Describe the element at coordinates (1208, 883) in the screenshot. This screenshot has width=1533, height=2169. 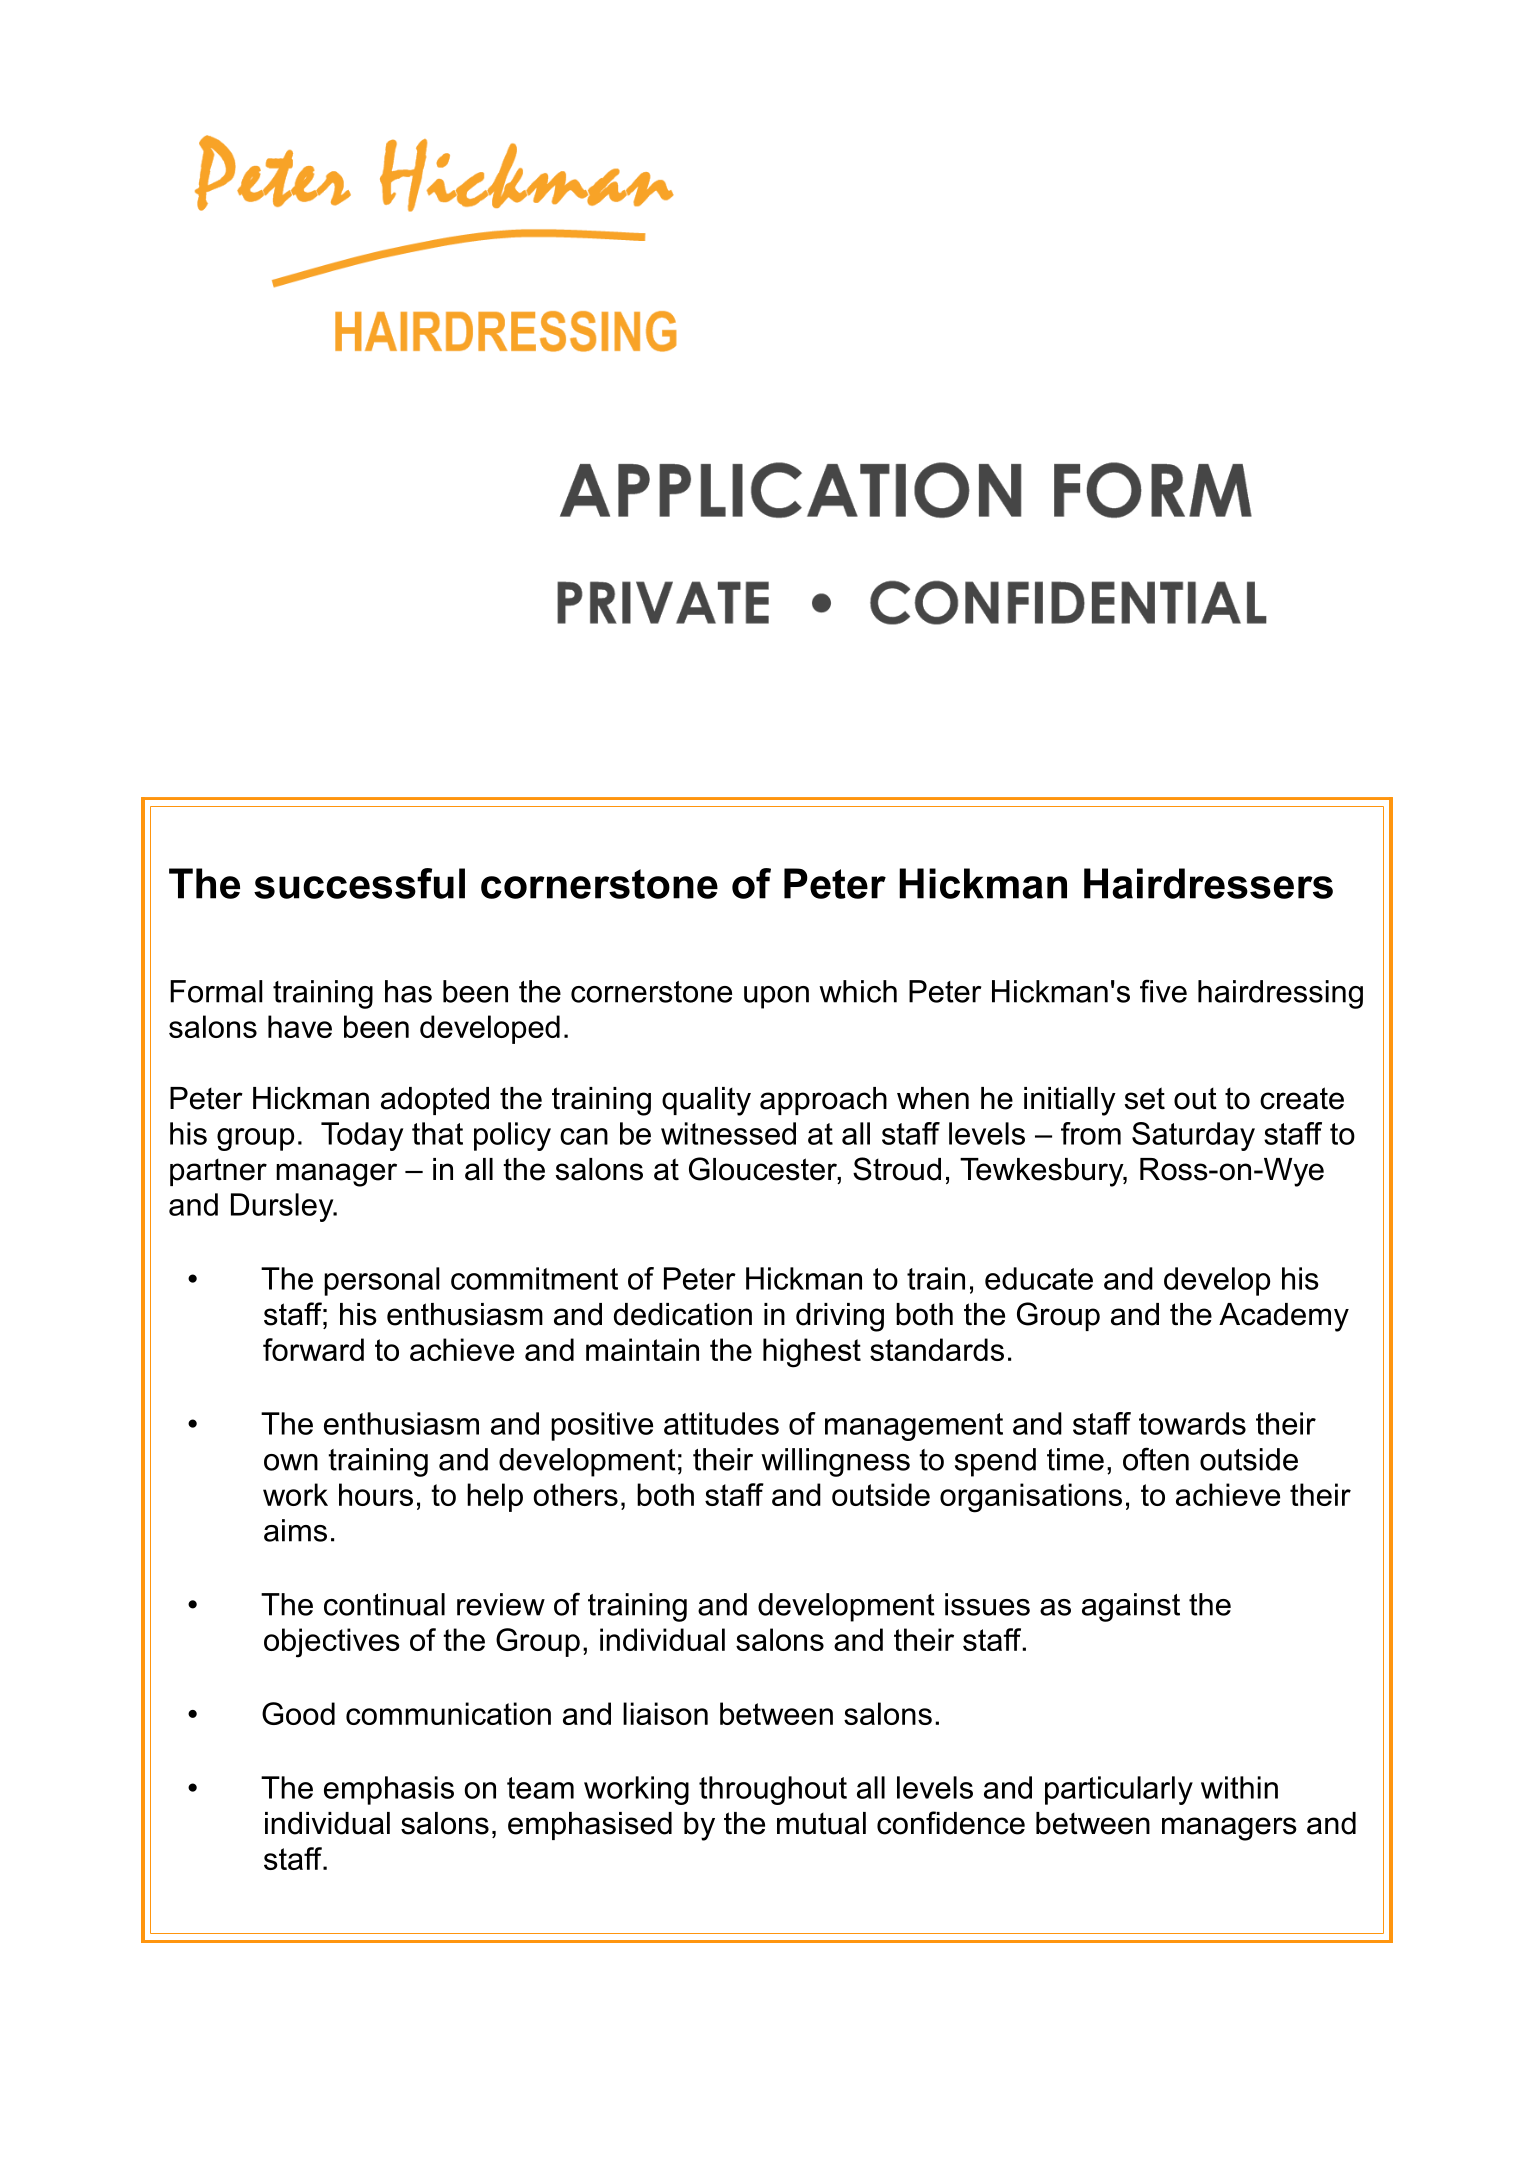
I see `Hairdressers` at that location.
